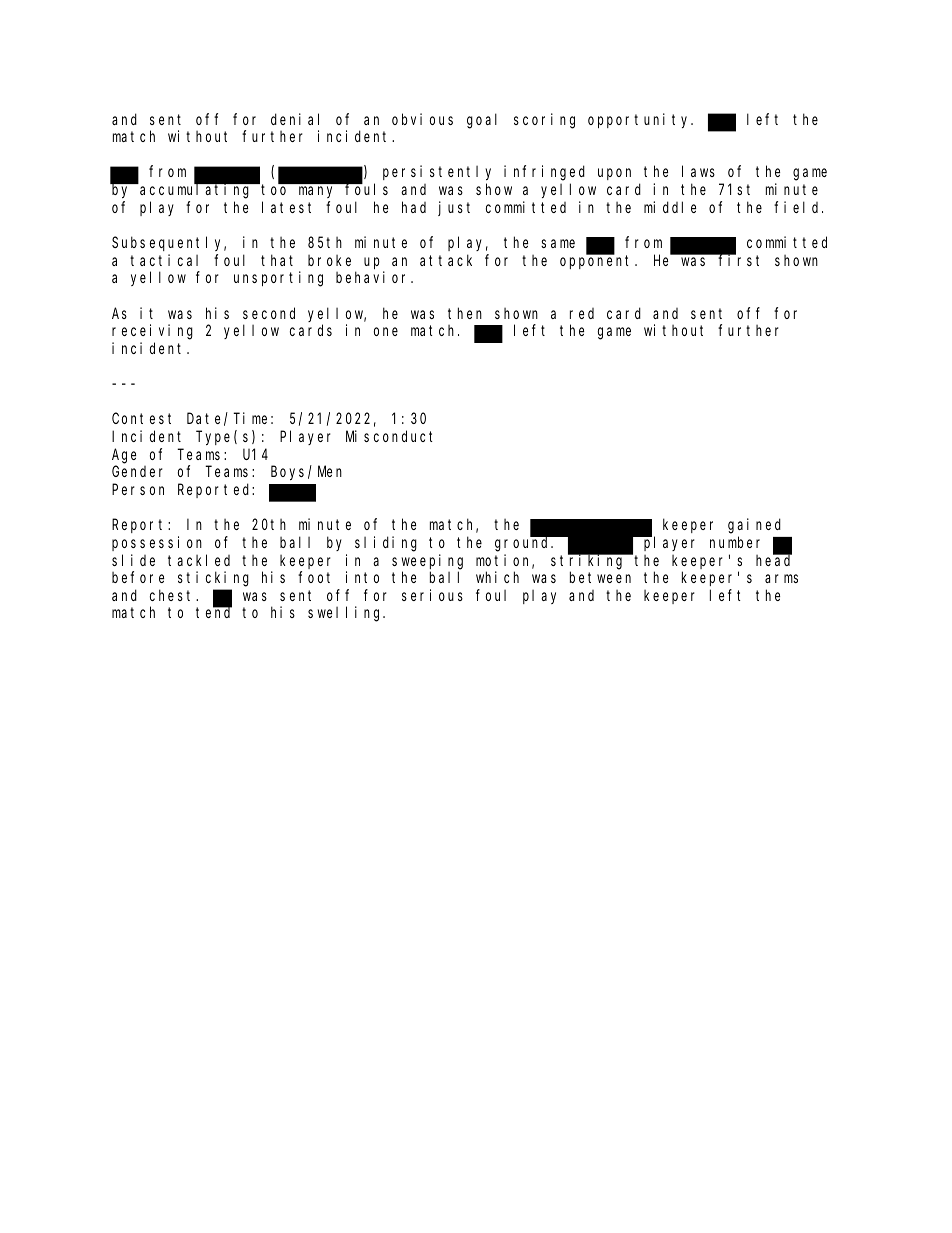 This screenshot has width=952, height=1233. Describe the element at coordinates (582, 313) in the screenshot. I see `red` at that location.
